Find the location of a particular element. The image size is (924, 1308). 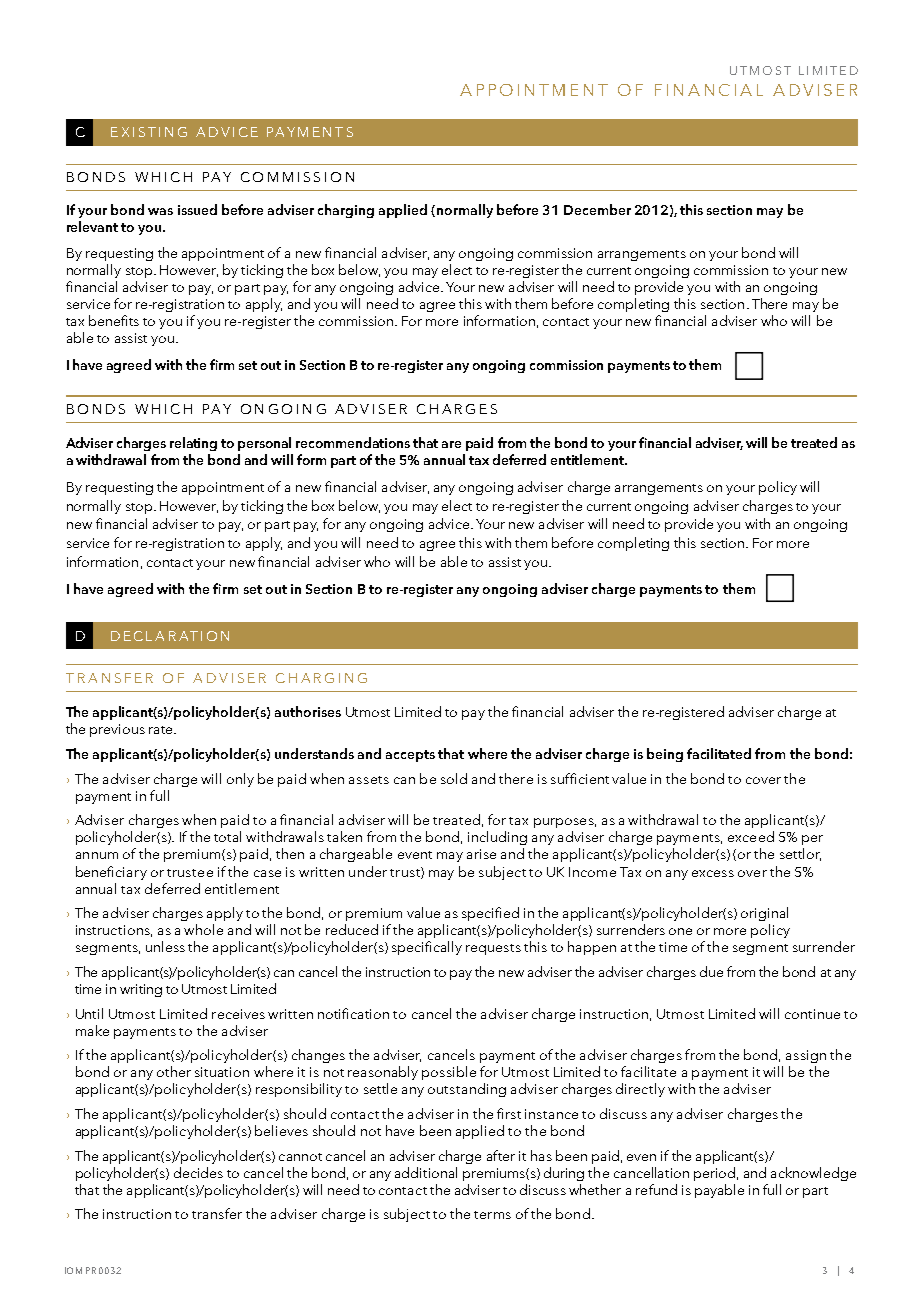

was is located at coordinates (160, 211).
